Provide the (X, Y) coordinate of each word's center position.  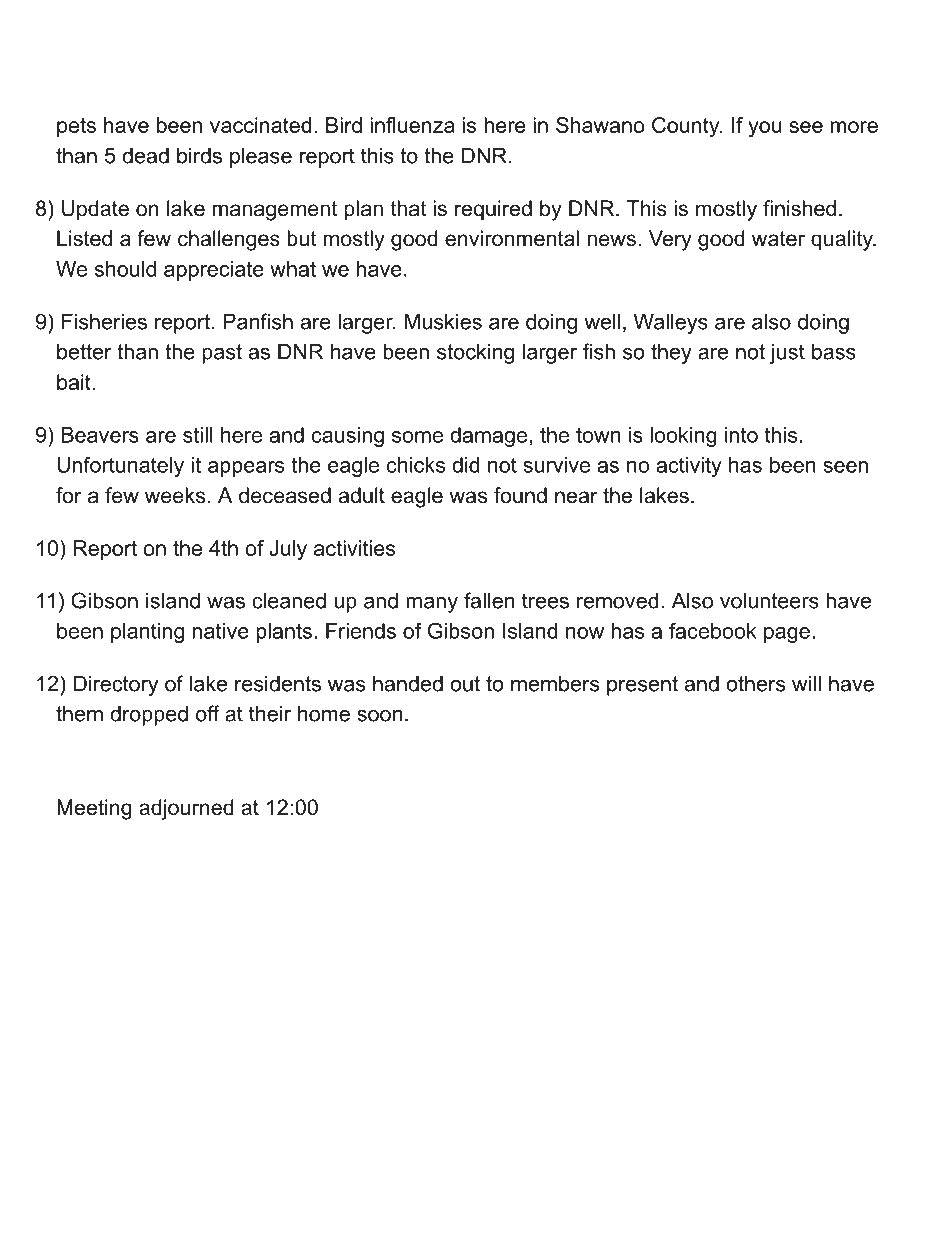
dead (145, 155)
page (787, 635)
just (787, 353)
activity (689, 467)
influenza (412, 125)
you (765, 129)
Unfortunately (120, 467)
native (221, 631)
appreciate (214, 271)
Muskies (443, 321)
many (432, 605)
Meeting (94, 809)
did (465, 465)
